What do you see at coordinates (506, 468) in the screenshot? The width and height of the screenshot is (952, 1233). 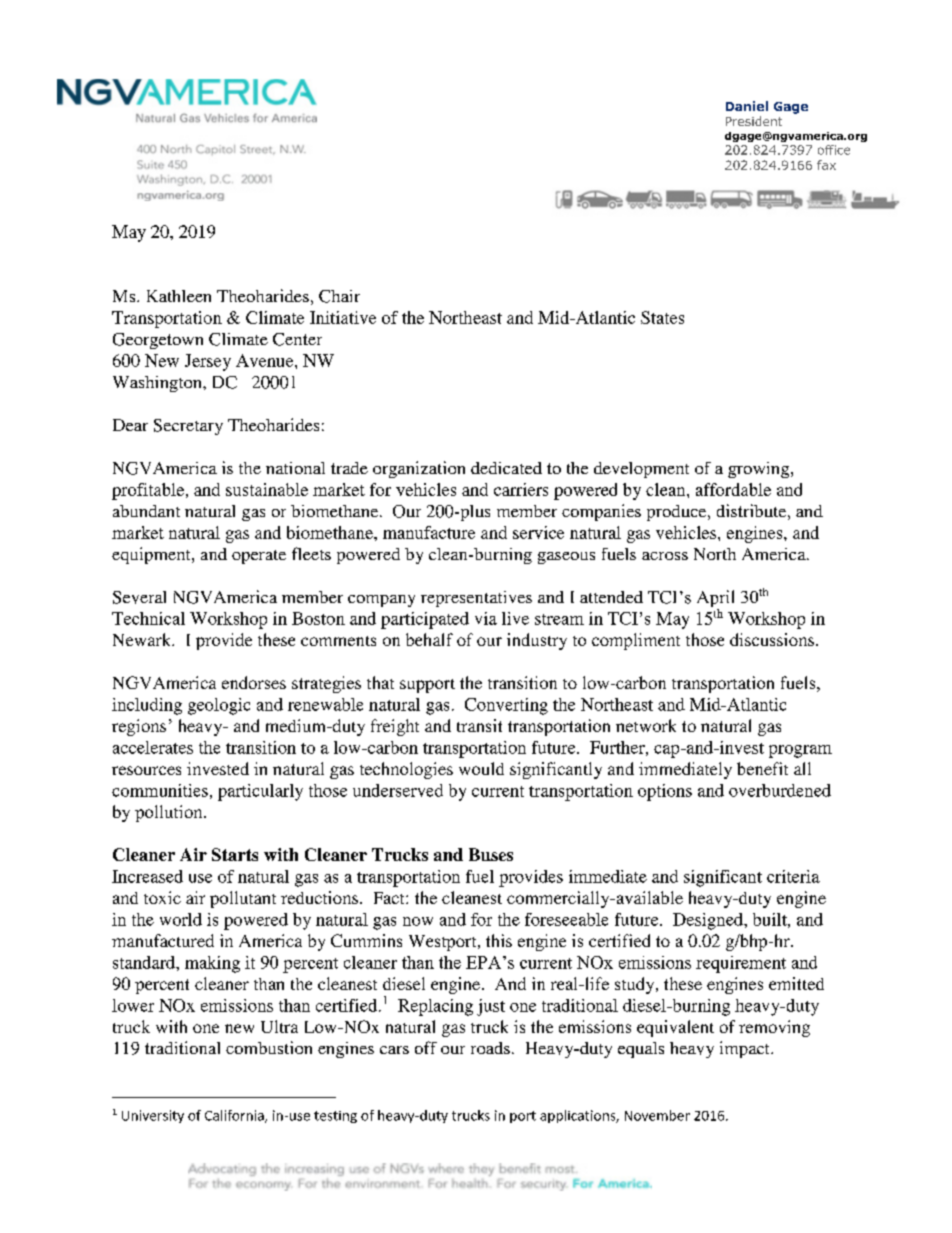 I see `dedicated` at bounding box center [506, 468].
